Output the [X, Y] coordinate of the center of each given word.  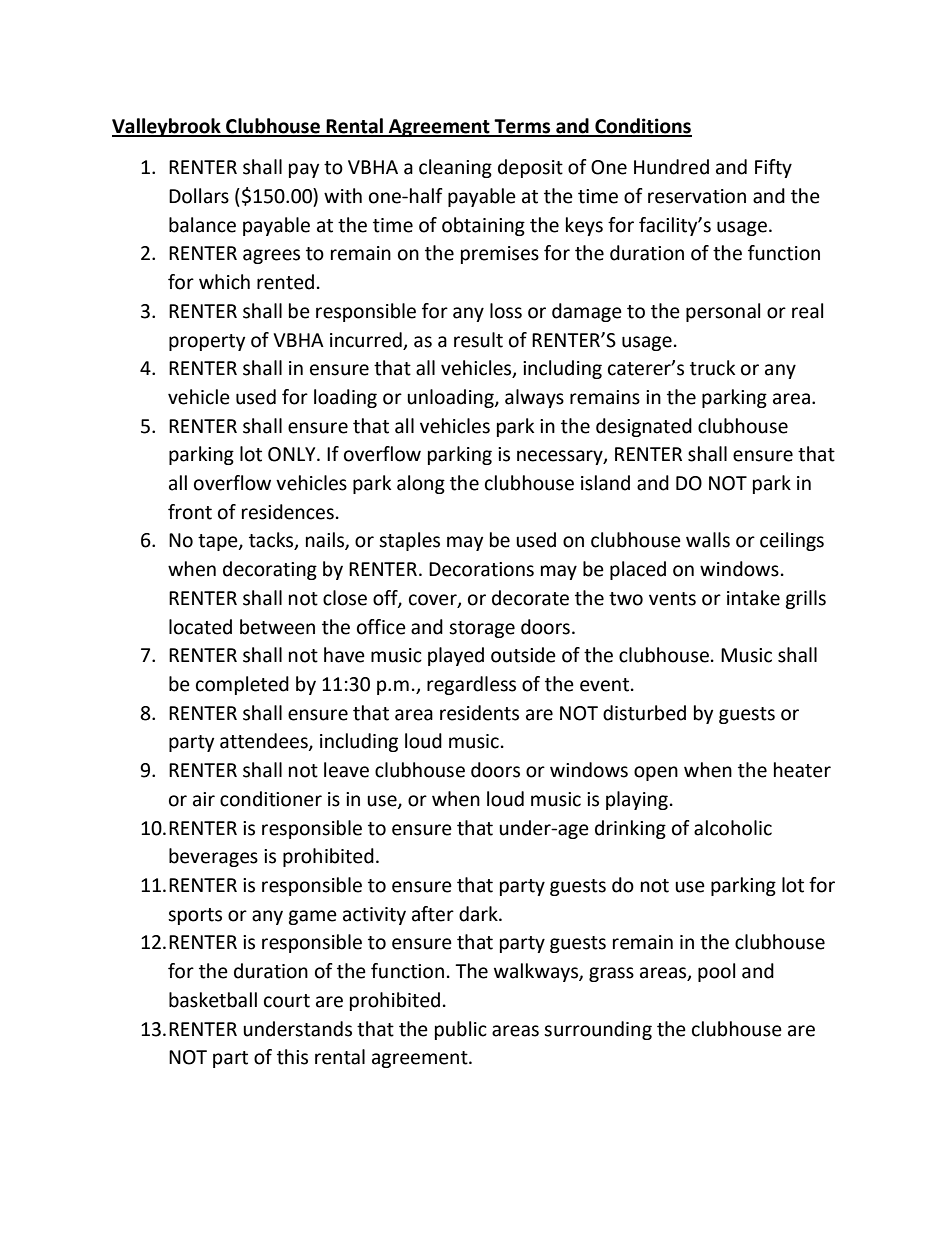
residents [479, 713]
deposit [530, 168]
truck [712, 368]
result [478, 340]
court [287, 1001]
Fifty [773, 168]
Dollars [199, 196]
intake [753, 598]
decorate [530, 598]
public [461, 1030]
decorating [270, 570]
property [207, 342]
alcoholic [733, 828]
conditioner [271, 799]
